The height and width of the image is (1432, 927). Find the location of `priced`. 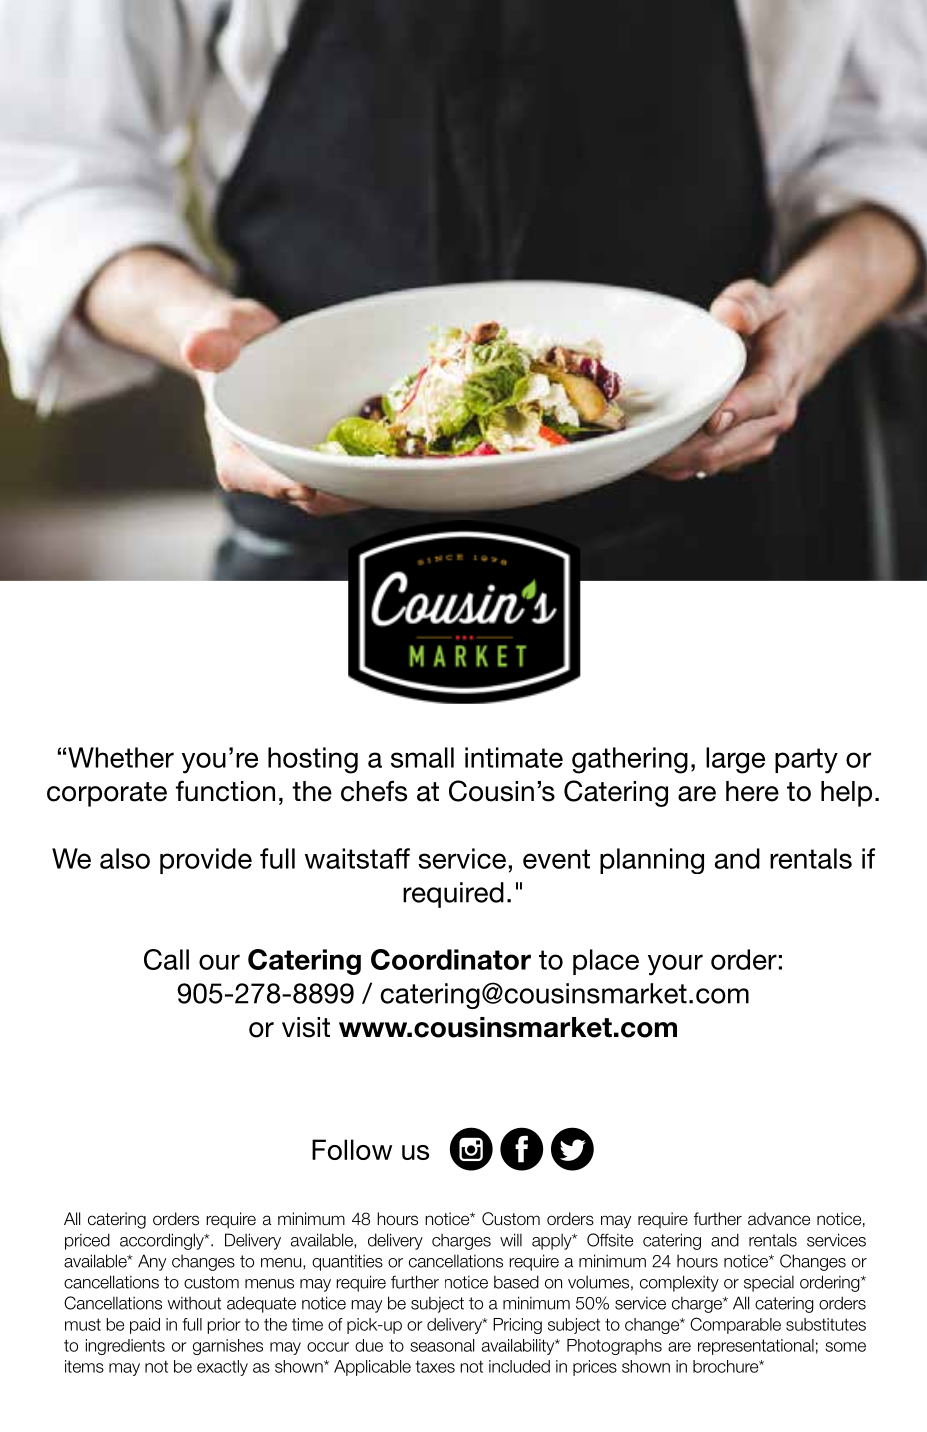

priced is located at coordinates (87, 1241).
